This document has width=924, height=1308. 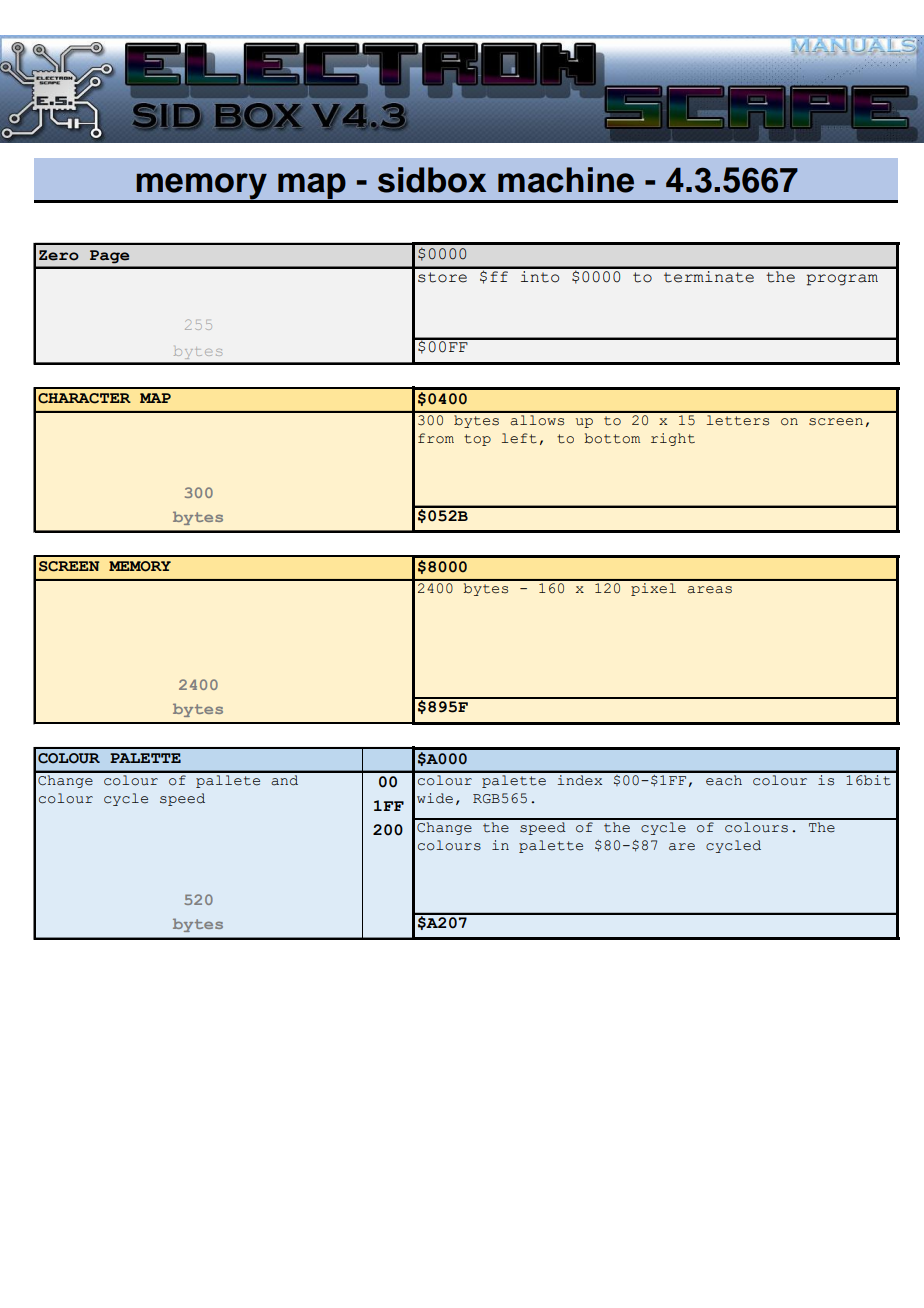 What do you see at coordinates (442, 277) in the document?
I see `store` at bounding box center [442, 277].
